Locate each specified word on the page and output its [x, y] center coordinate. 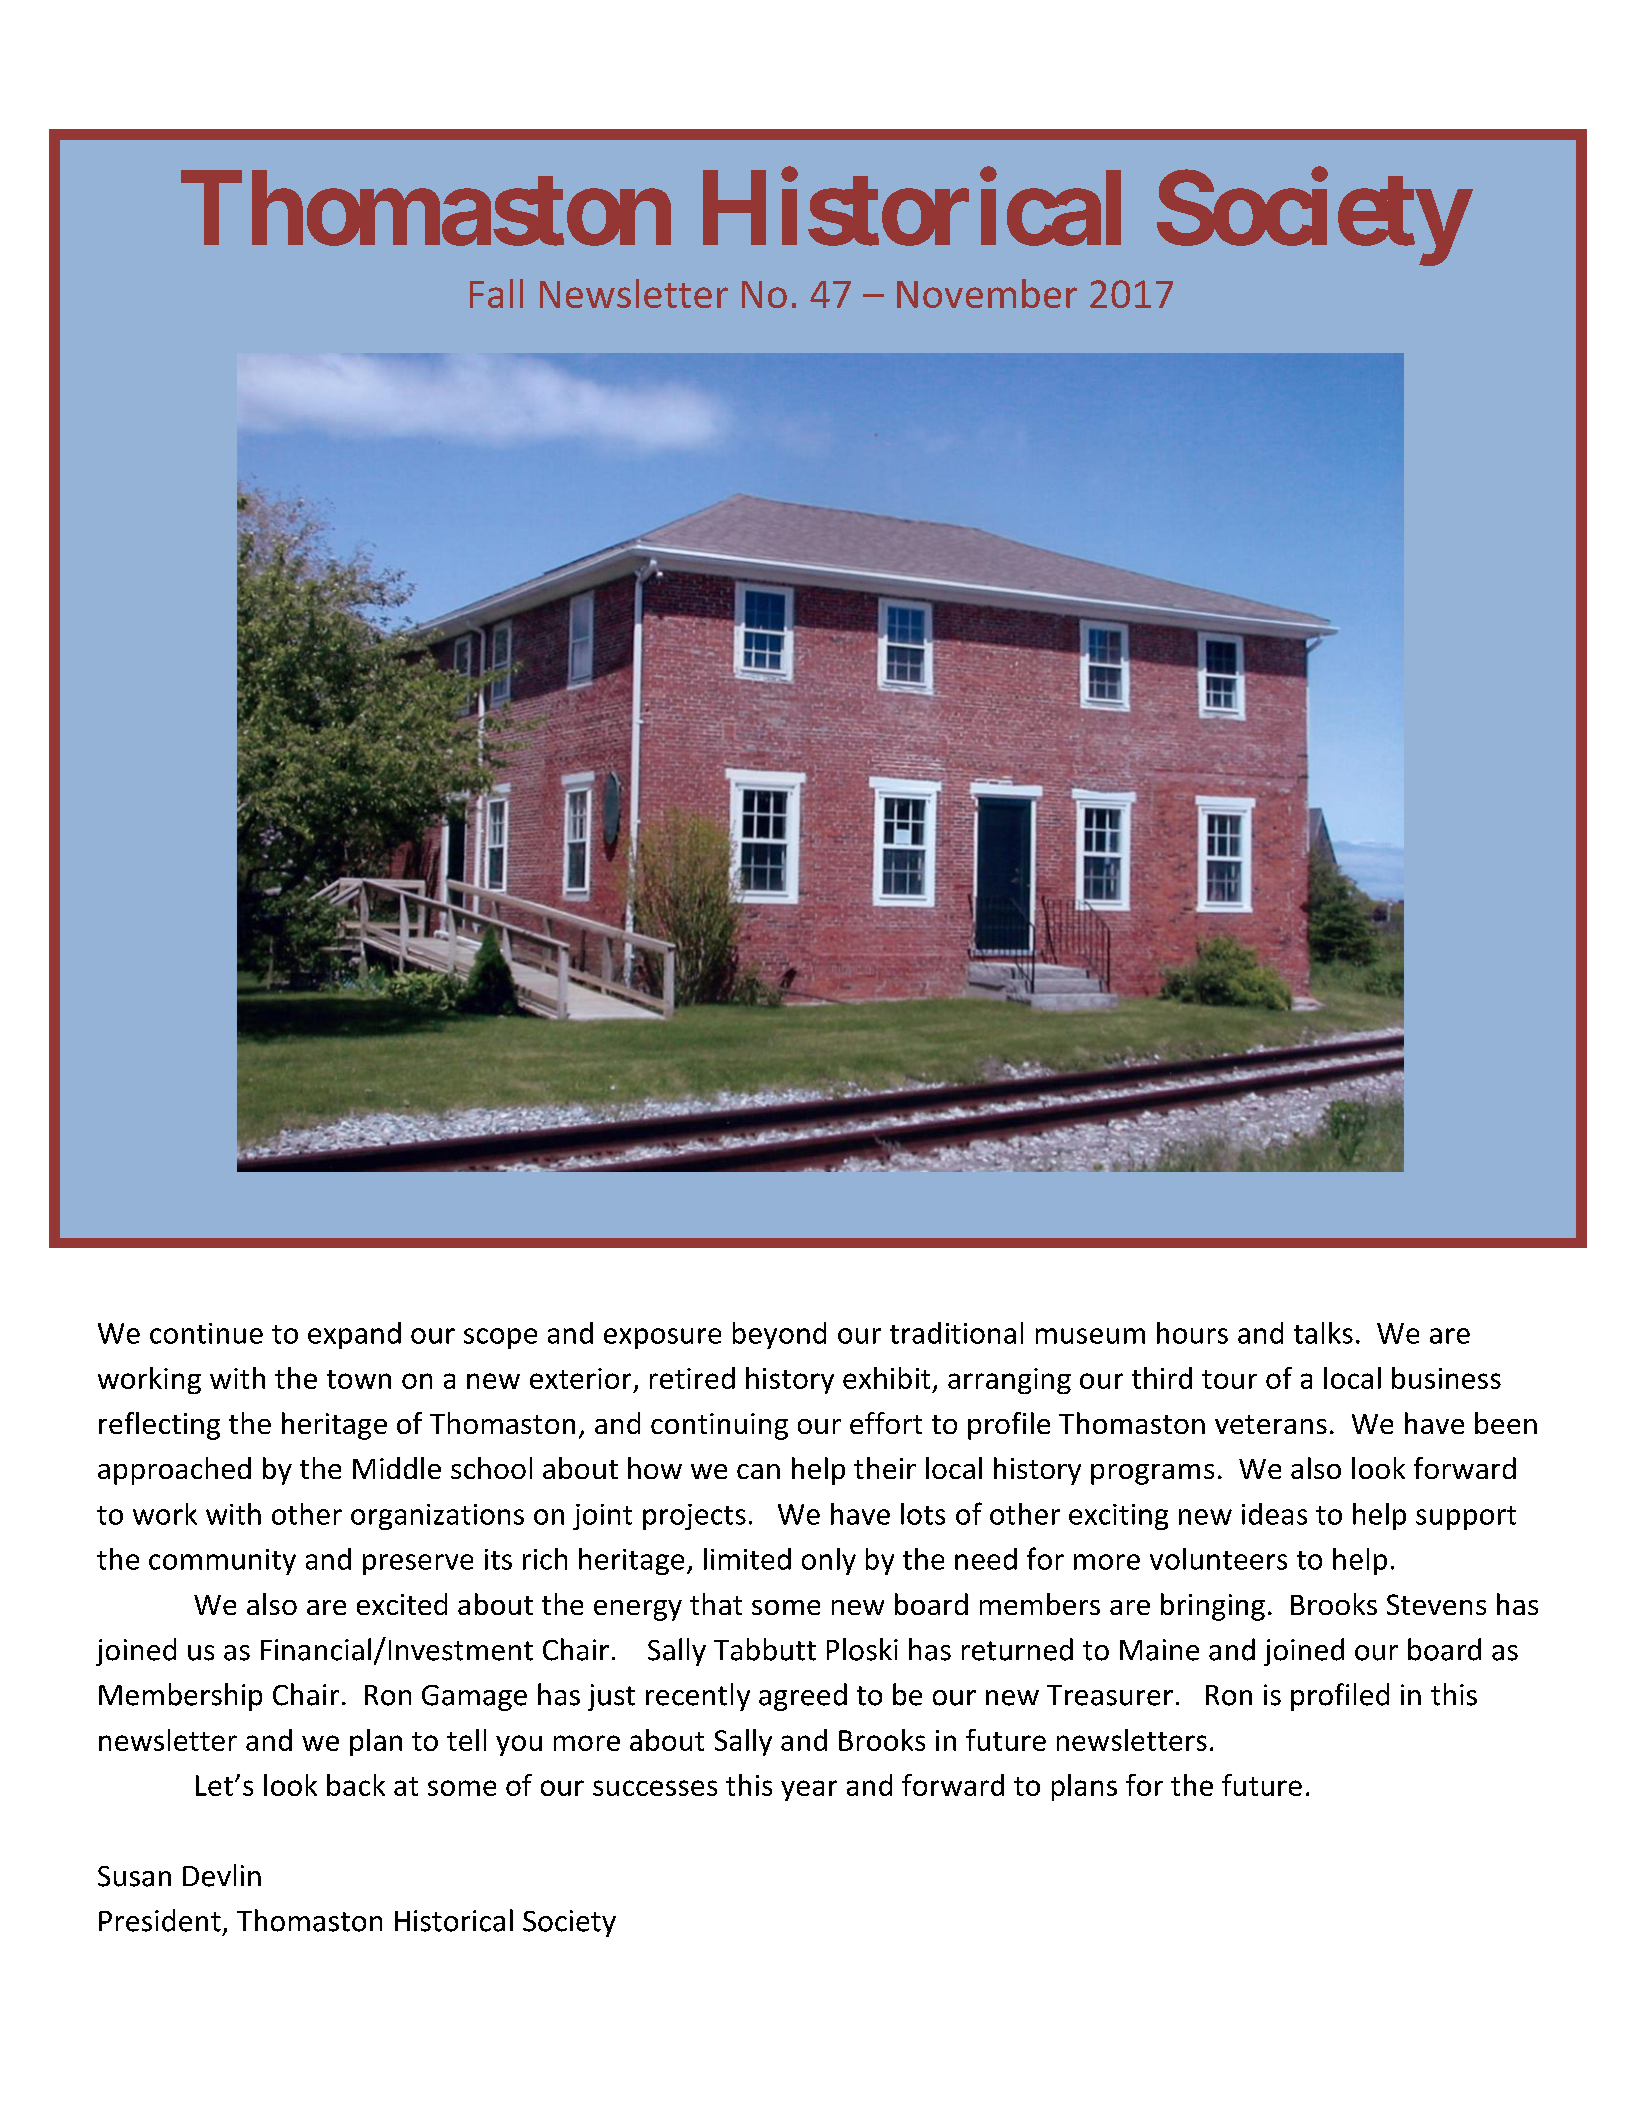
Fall [496, 293]
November [987, 293]
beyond [779, 1335]
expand [354, 1335]
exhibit [886, 1378]
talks [1323, 1333]
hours [1192, 1333]
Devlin [222, 1875]
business [1446, 1378]
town [359, 1379]
